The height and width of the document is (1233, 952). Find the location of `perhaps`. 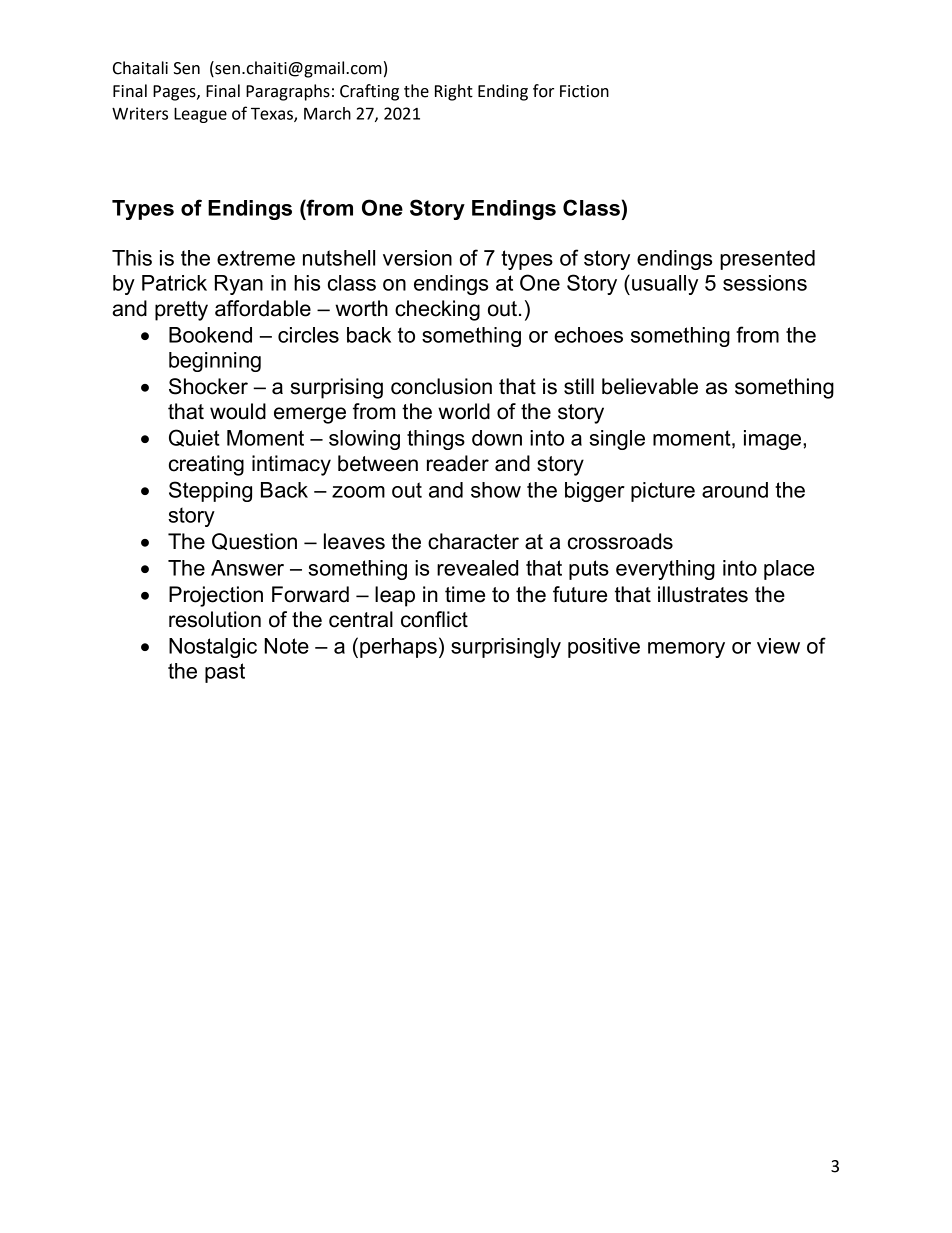

perhaps is located at coordinates (398, 648).
